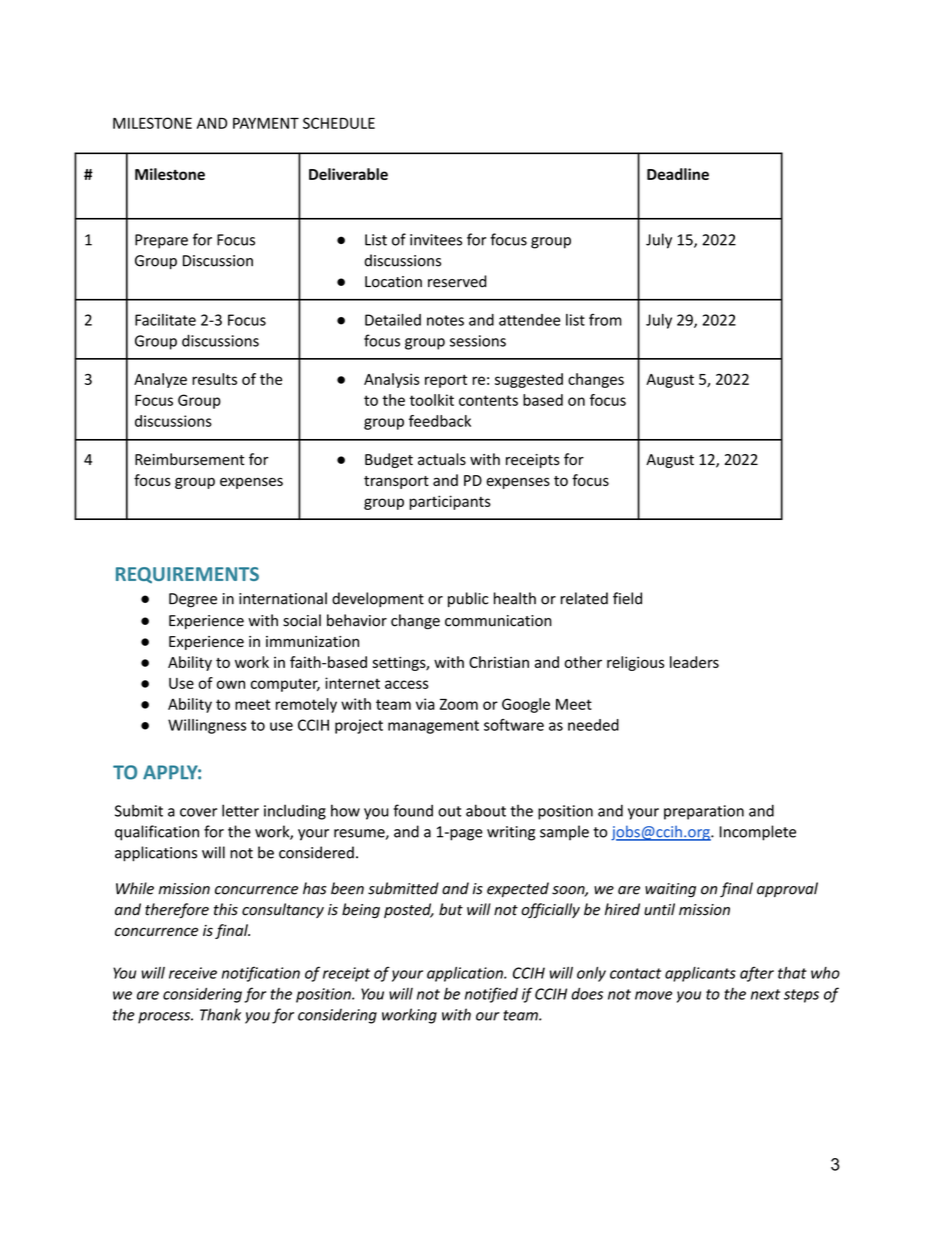 This page has width=952, height=1233. I want to click on Deadline, so click(678, 174).
